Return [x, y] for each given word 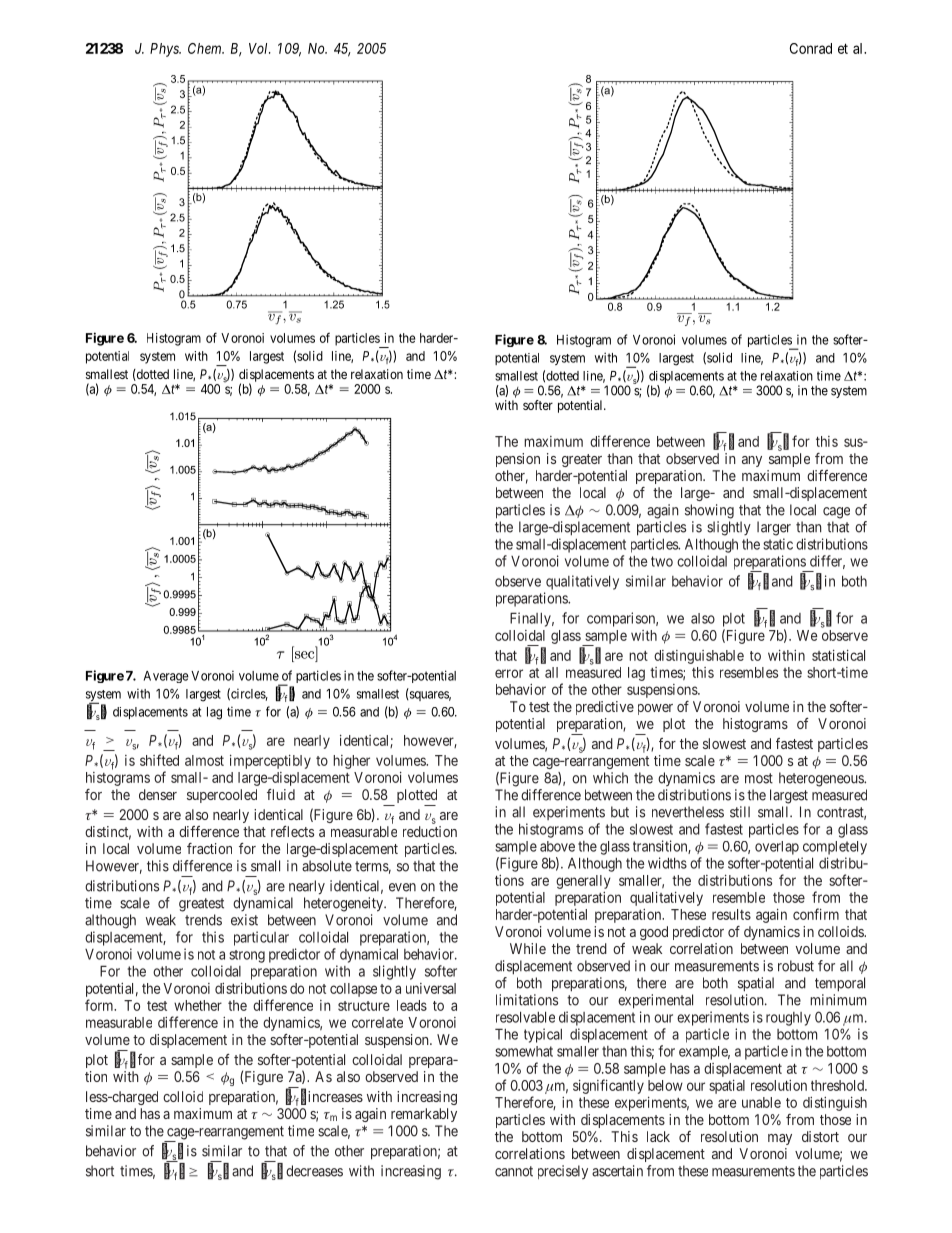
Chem [206, 48]
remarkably [424, 1115]
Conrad [811, 48]
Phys [165, 50]
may [780, 1139]
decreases [314, 1171]
